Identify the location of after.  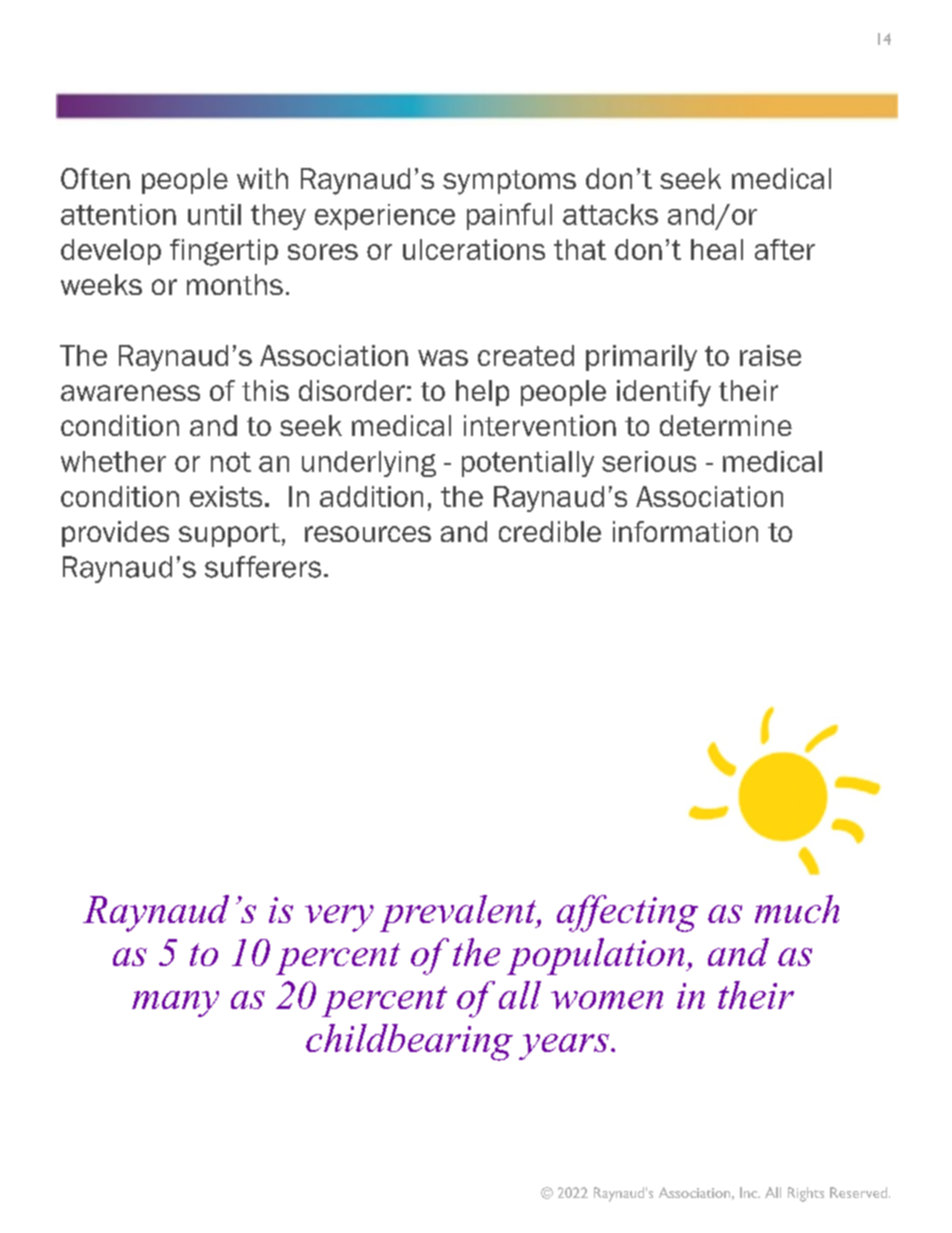
(785, 249).
